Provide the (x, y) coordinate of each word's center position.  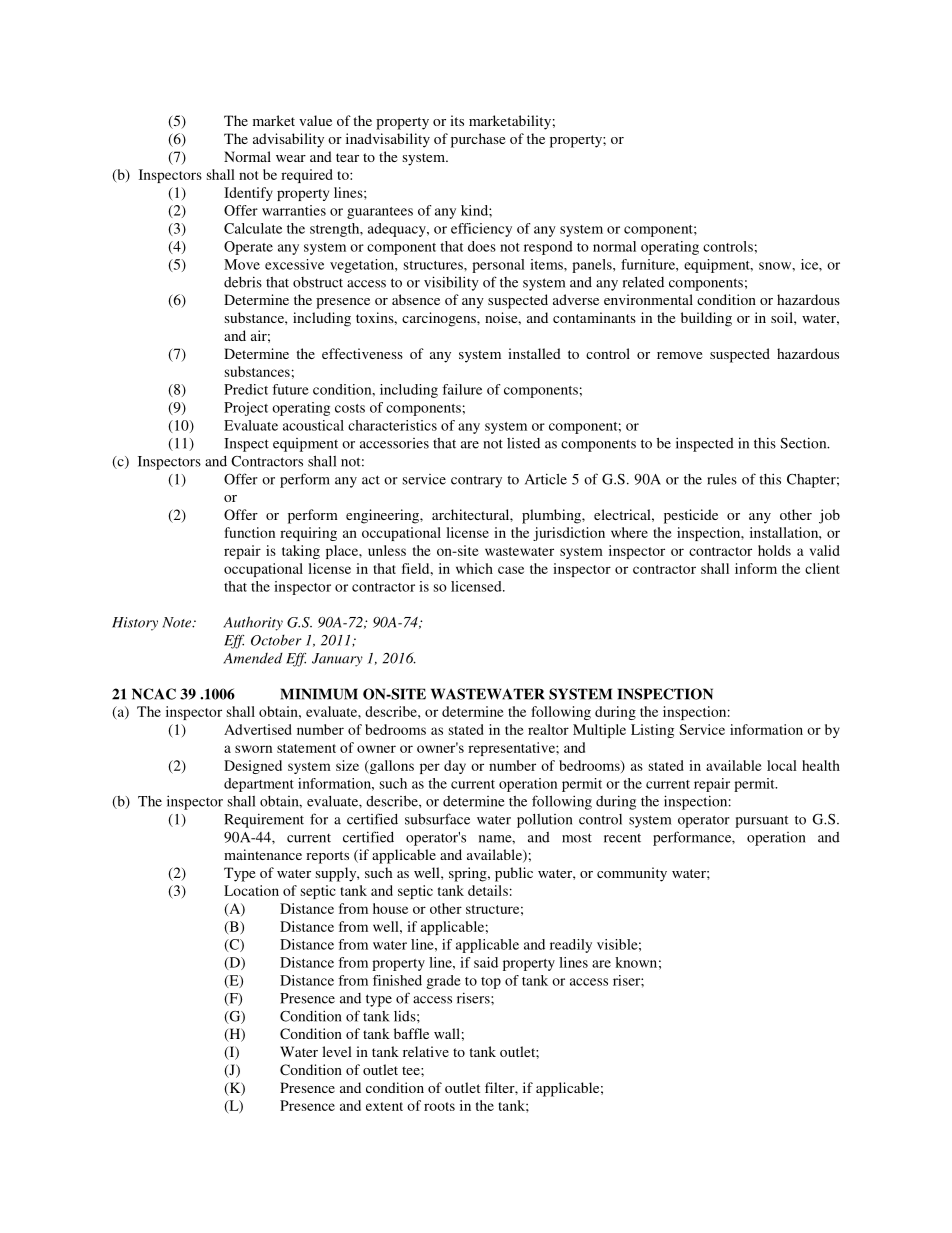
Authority (253, 623)
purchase (478, 140)
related (643, 282)
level (337, 1051)
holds (774, 550)
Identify (248, 194)
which (474, 568)
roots (439, 1106)
